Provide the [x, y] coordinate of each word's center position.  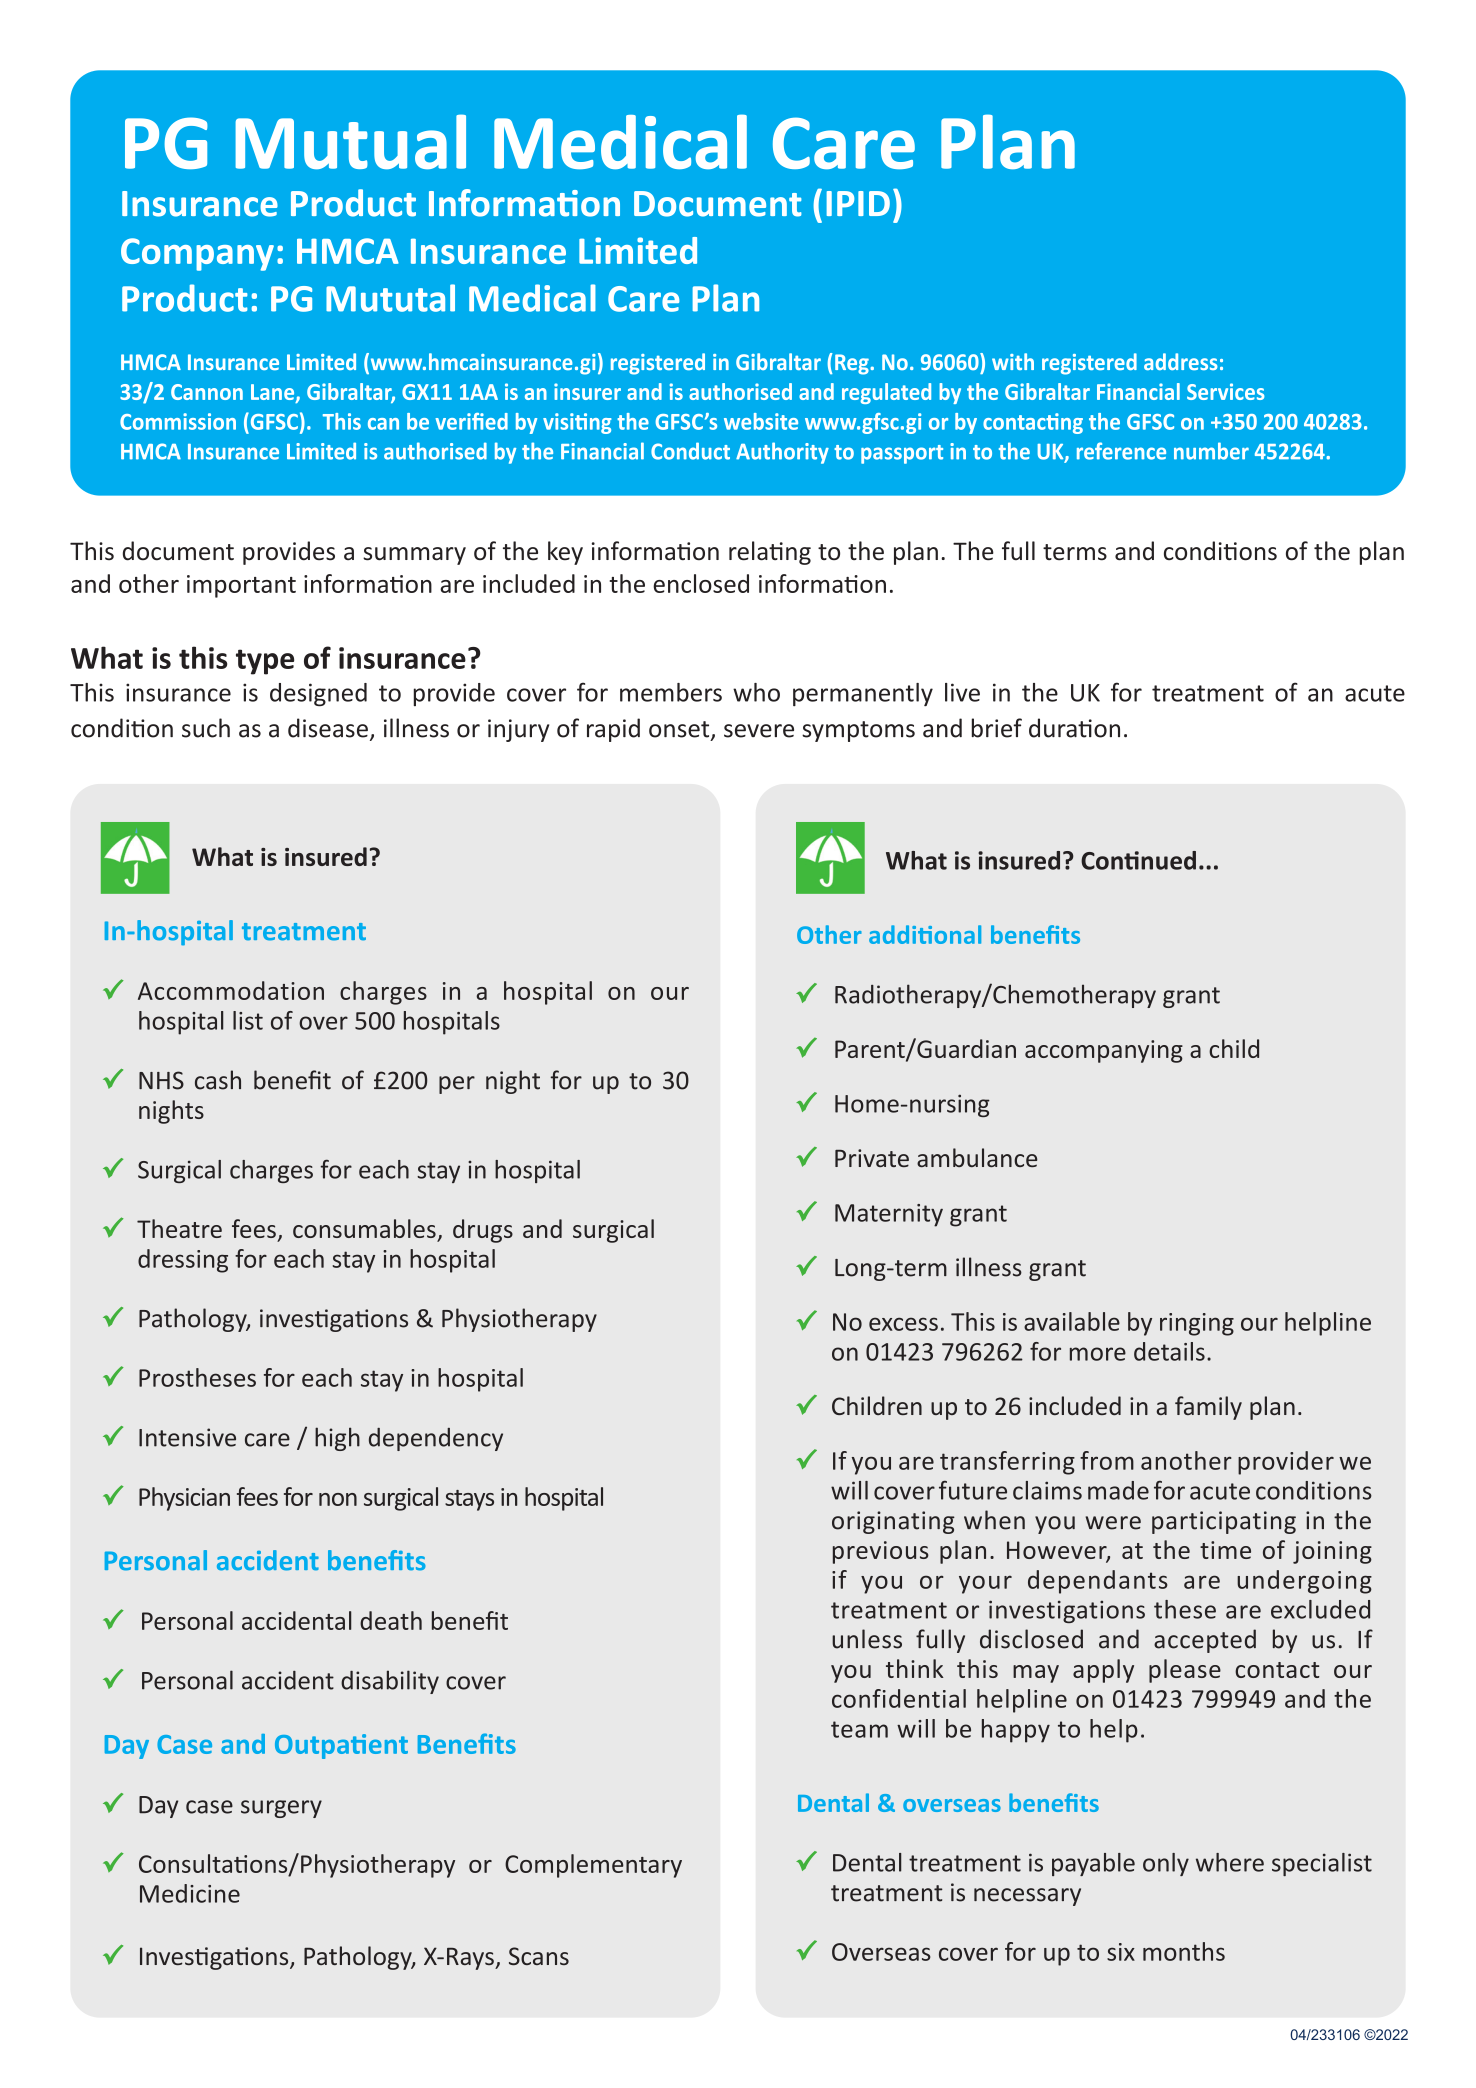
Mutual [350, 141]
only [1166, 1864]
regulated [886, 393]
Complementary [593, 1866]
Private [872, 1158]
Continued [1138, 860]
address [1181, 361]
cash [218, 1080]
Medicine [190, 1893]
